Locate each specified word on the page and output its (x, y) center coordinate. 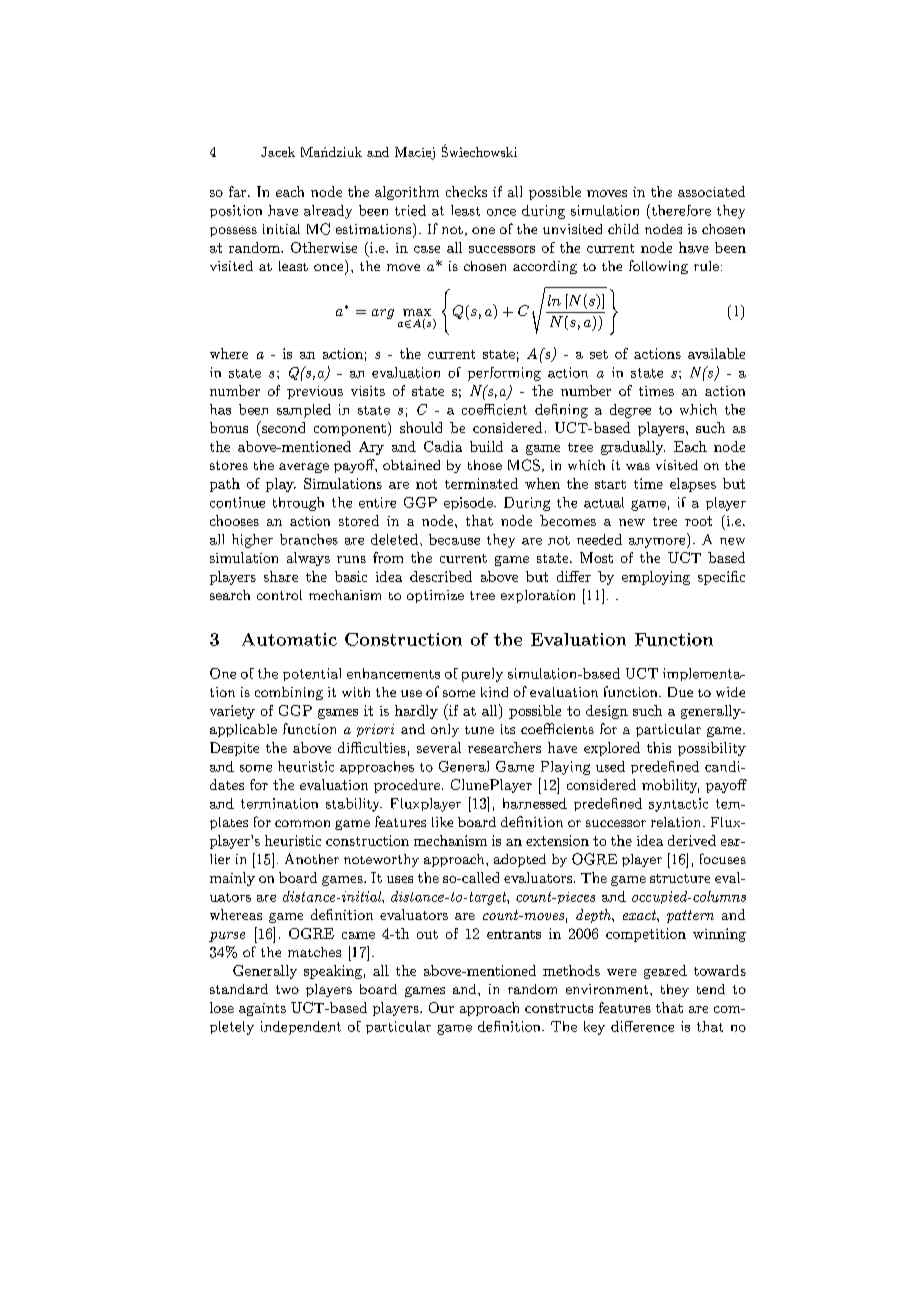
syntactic (678, 805)
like (442, 822)
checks (466, 191)
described (441, 576)
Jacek (278, 152)
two (287, 989)
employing (656, 578)
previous (315, 392)
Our (441, 1007)
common (302, 823)
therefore (680, 210)
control (279, 595)
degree (630, 411)
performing (504, 374)
